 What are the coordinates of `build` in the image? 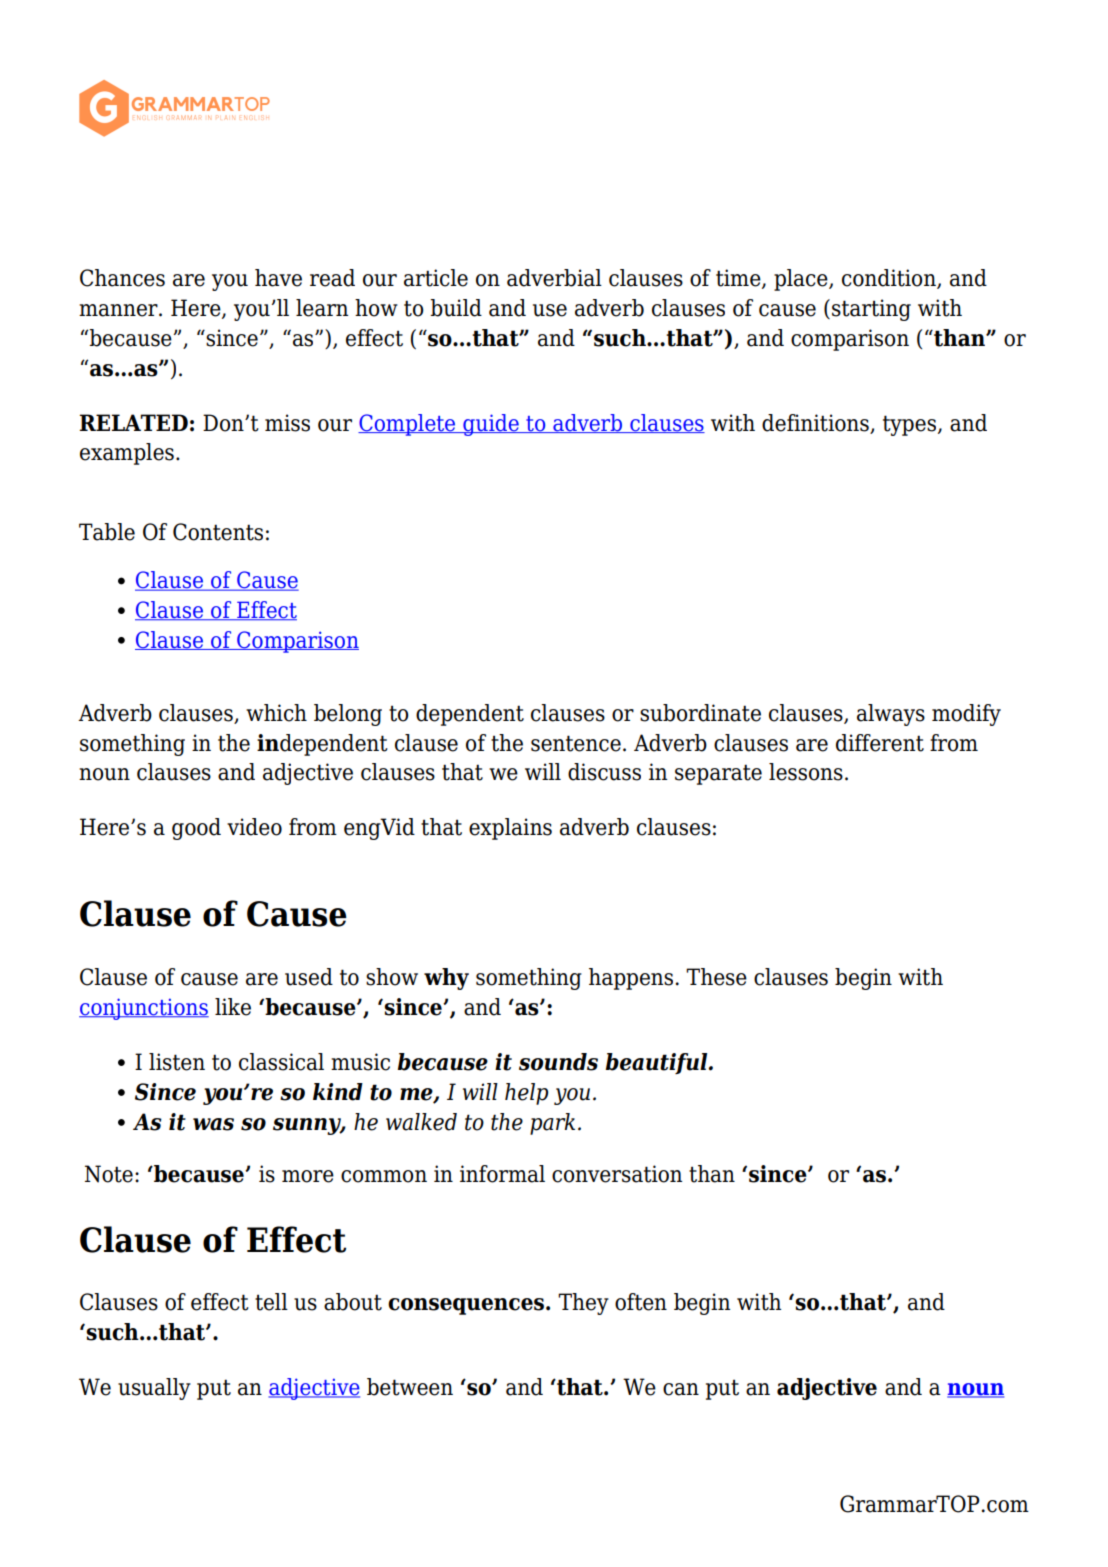 It's located at (456, 308).
